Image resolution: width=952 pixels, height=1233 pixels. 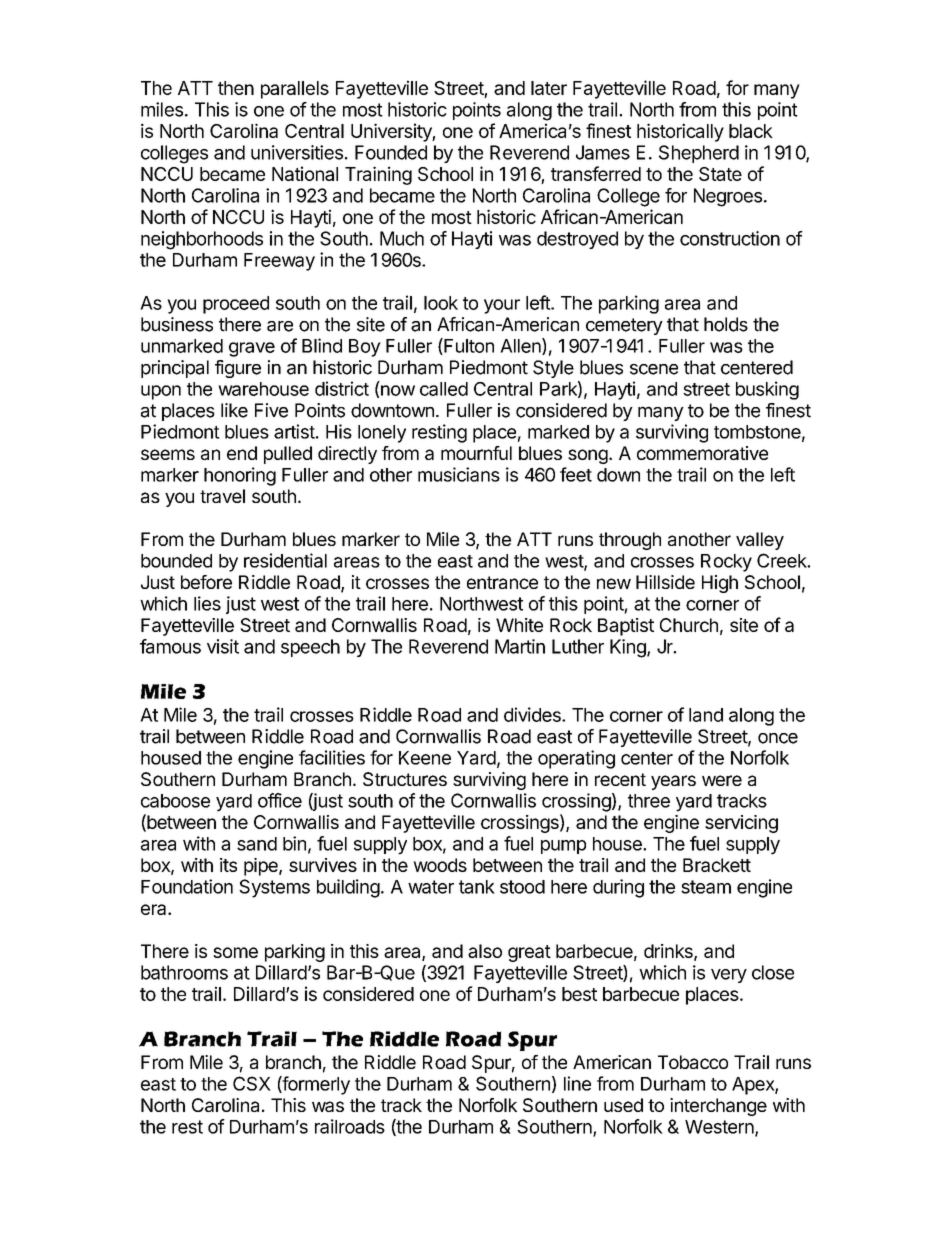 I want to click on lies, so click(x=207, y=603).
